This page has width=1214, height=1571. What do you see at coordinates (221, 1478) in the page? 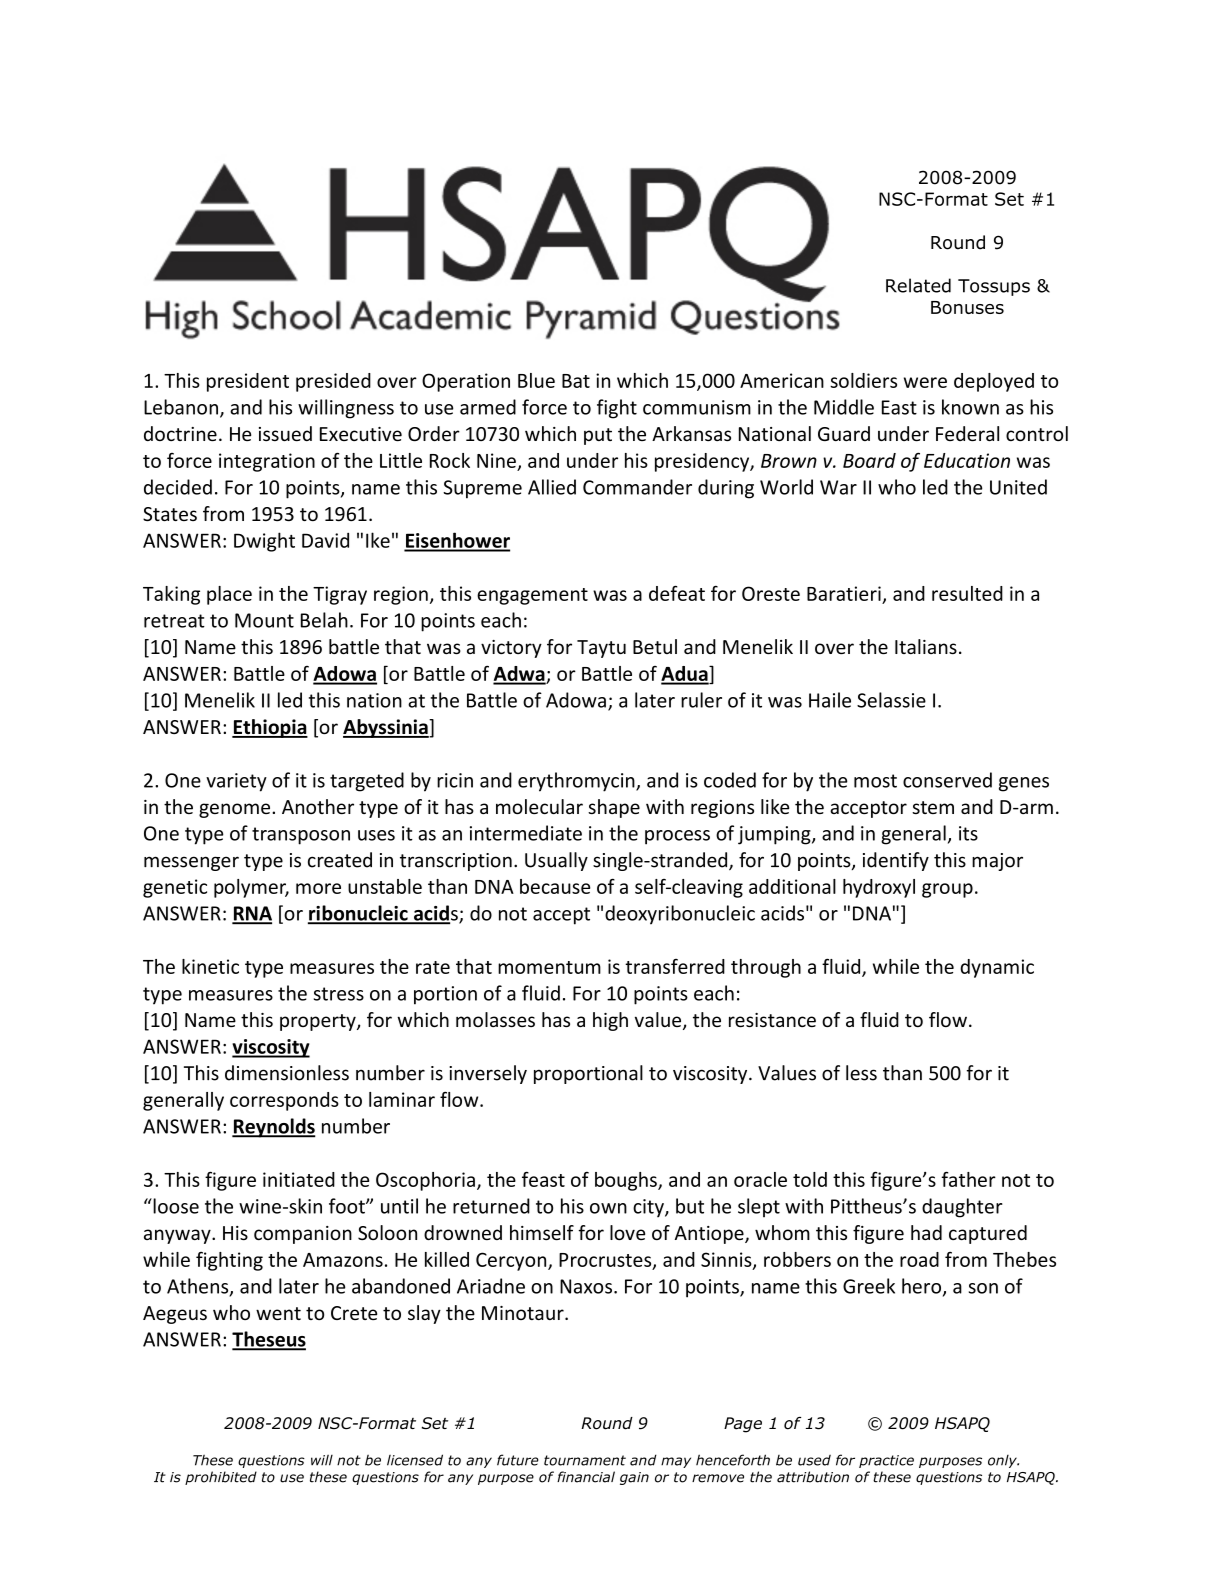
I see `prohibited` at bounding box center [221, 1478].
